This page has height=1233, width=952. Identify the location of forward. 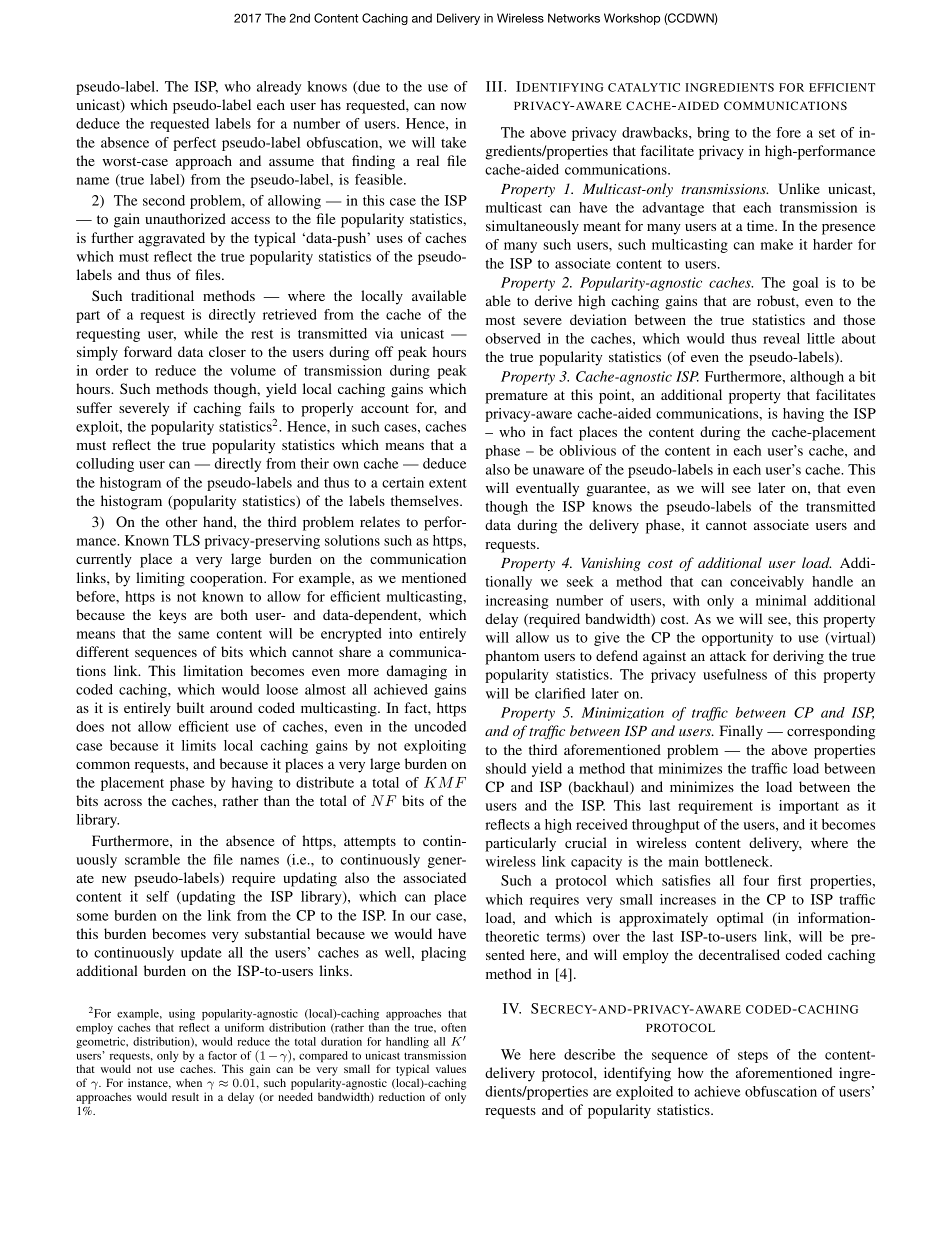
(148, 351).
